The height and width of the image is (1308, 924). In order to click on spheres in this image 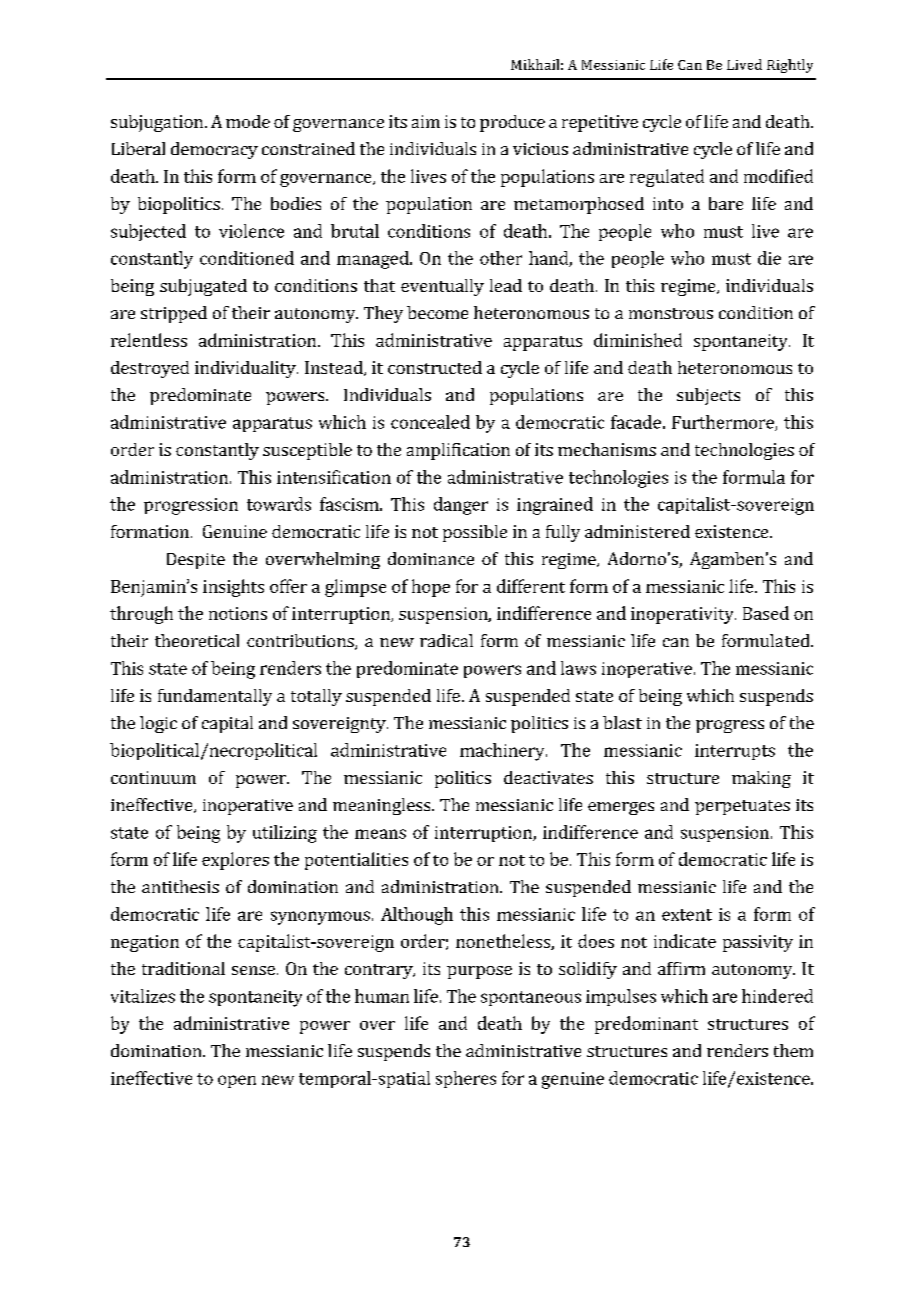, I will do `click(466, 1079)`.
